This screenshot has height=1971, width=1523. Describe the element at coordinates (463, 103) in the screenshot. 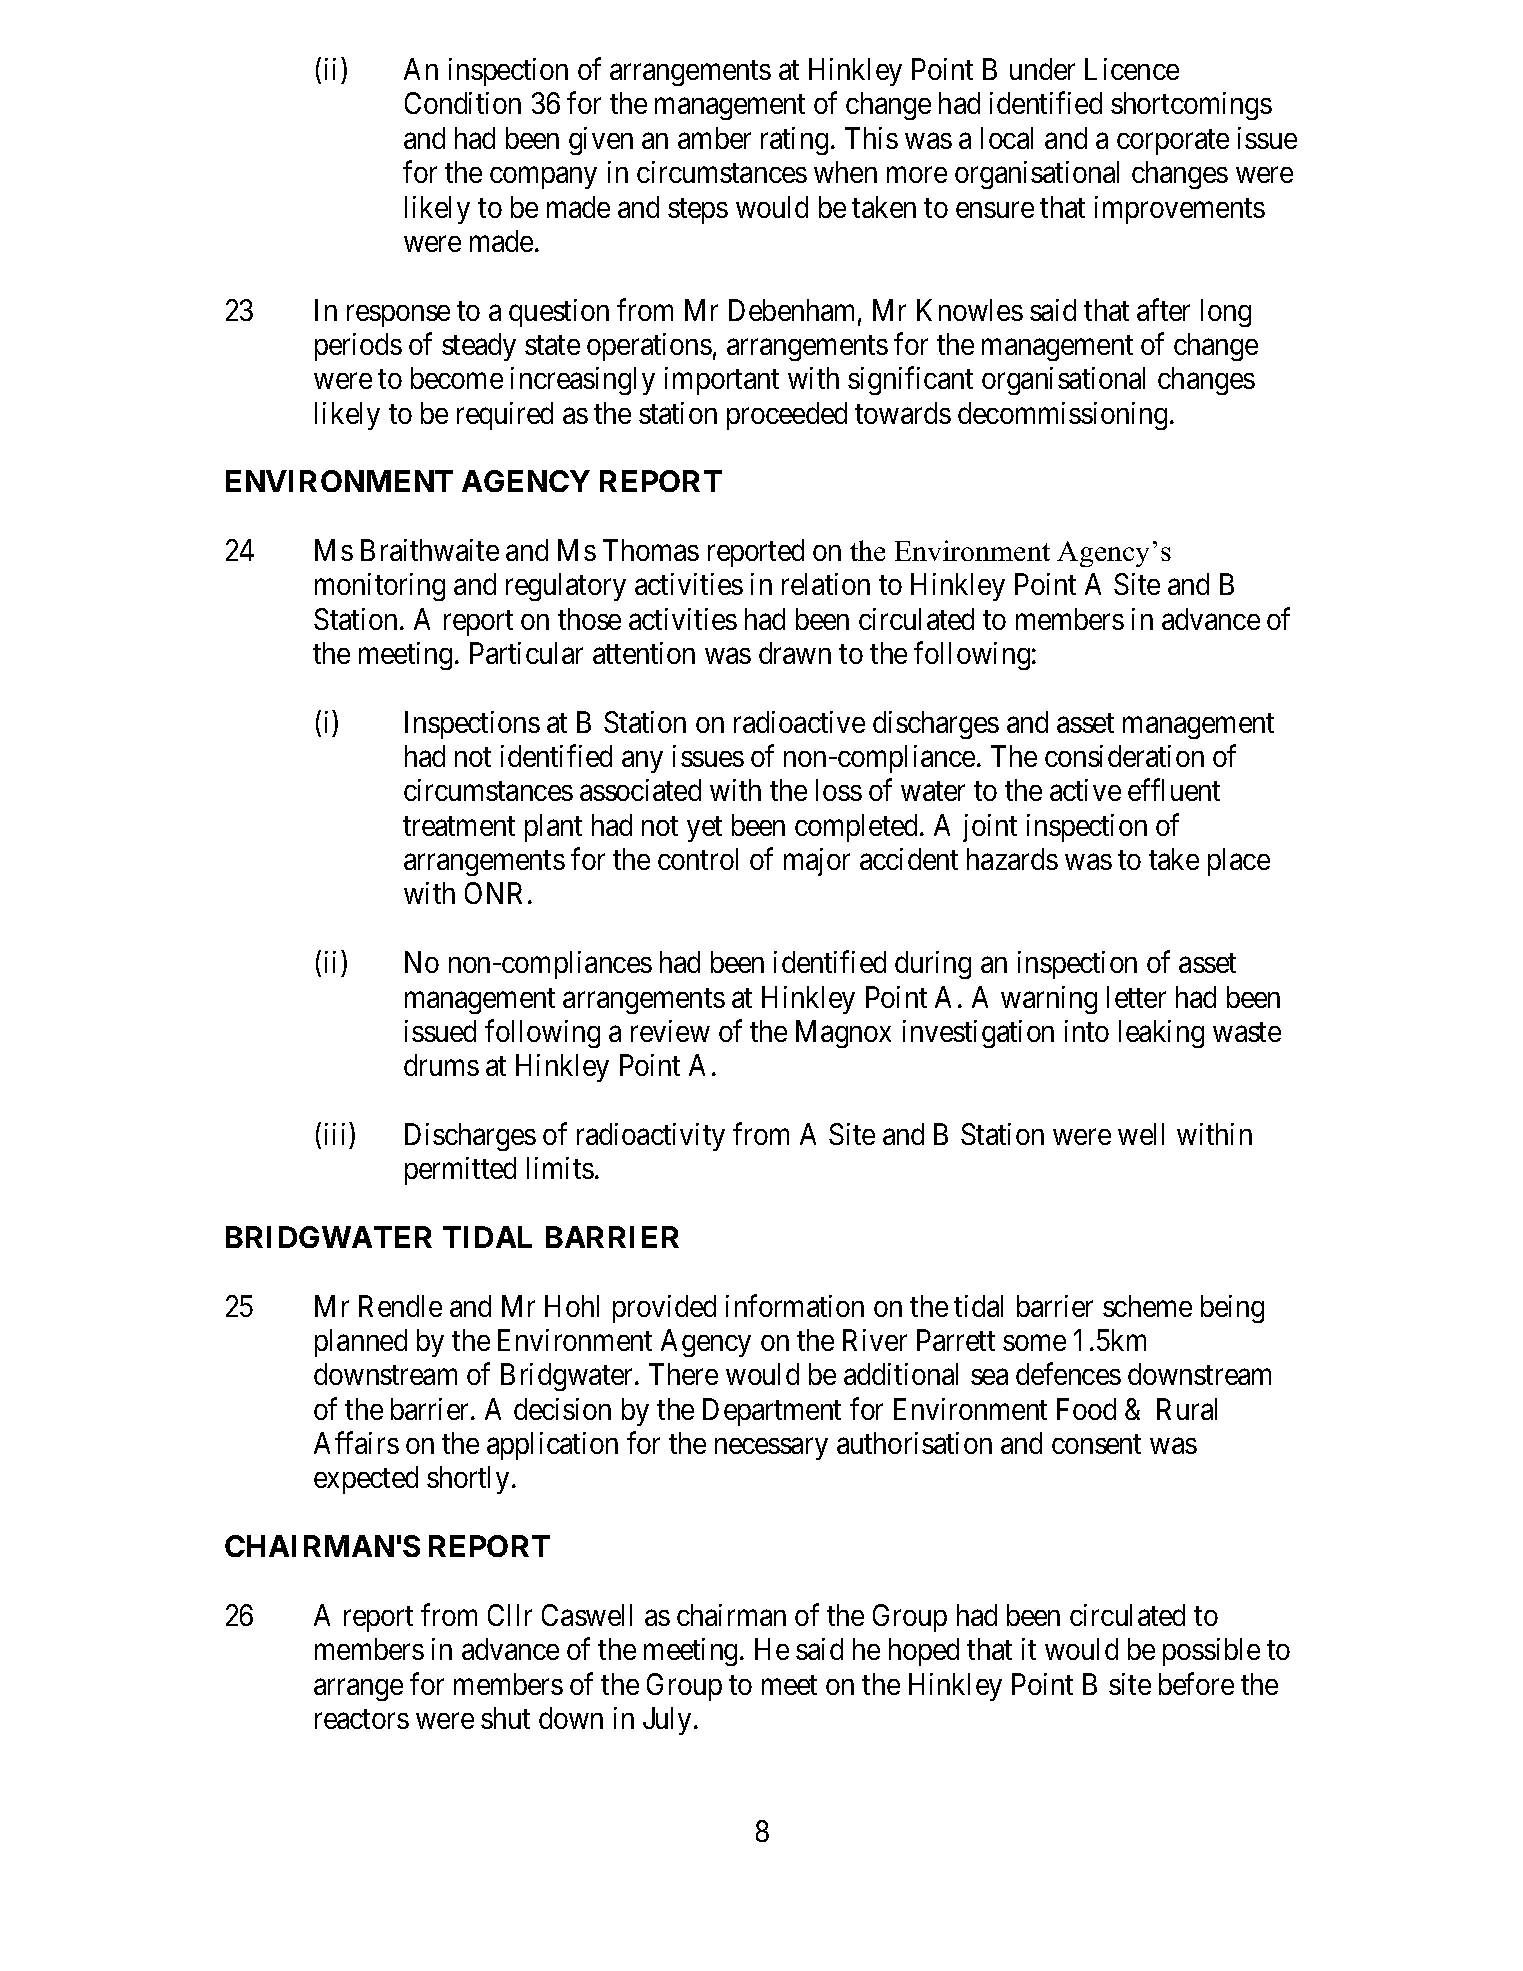

I see `Condition` at that location.
